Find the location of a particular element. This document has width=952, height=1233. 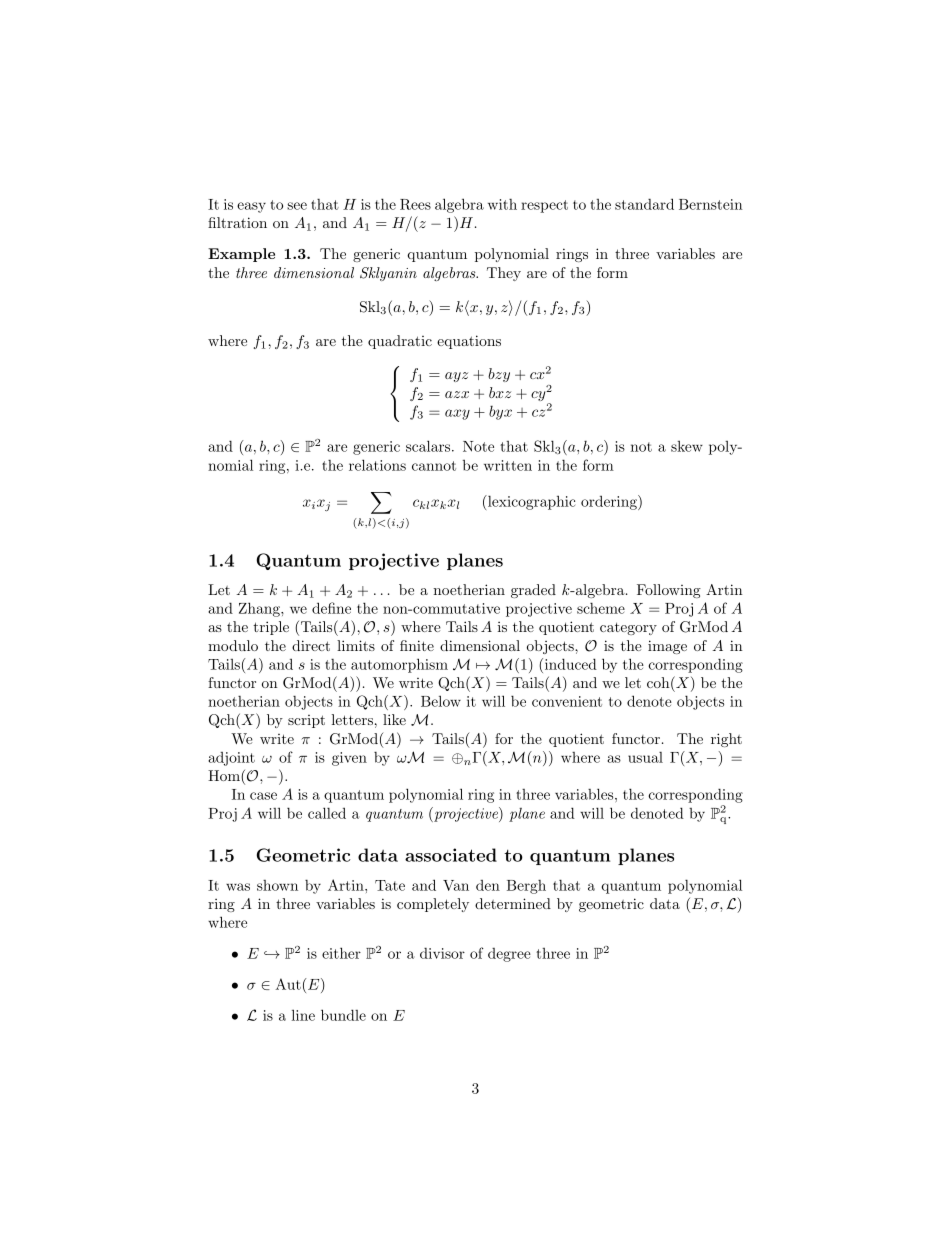

case is located at coordinates (263, 796).
